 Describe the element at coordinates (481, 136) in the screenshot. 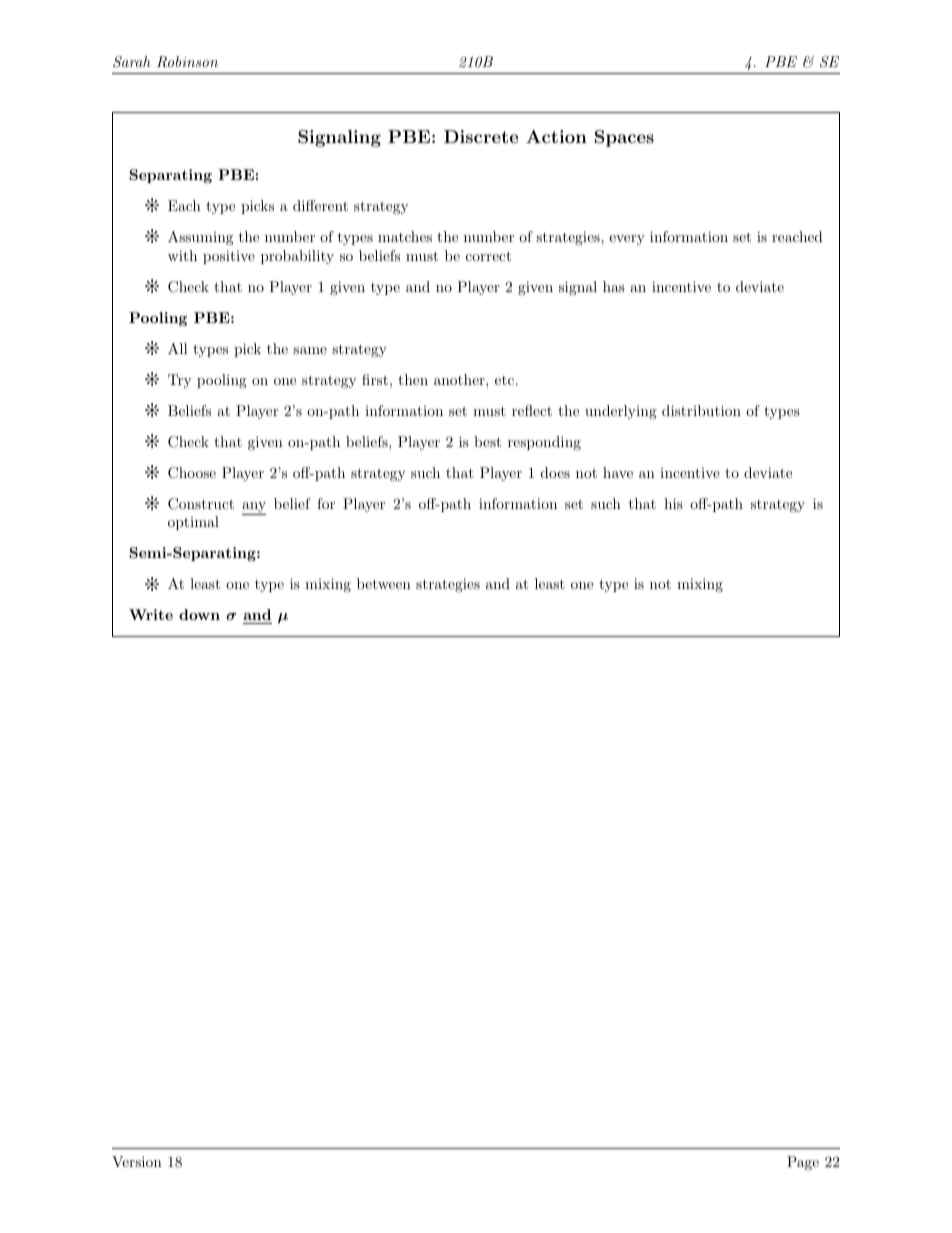

I see `Discrete` at that location.
